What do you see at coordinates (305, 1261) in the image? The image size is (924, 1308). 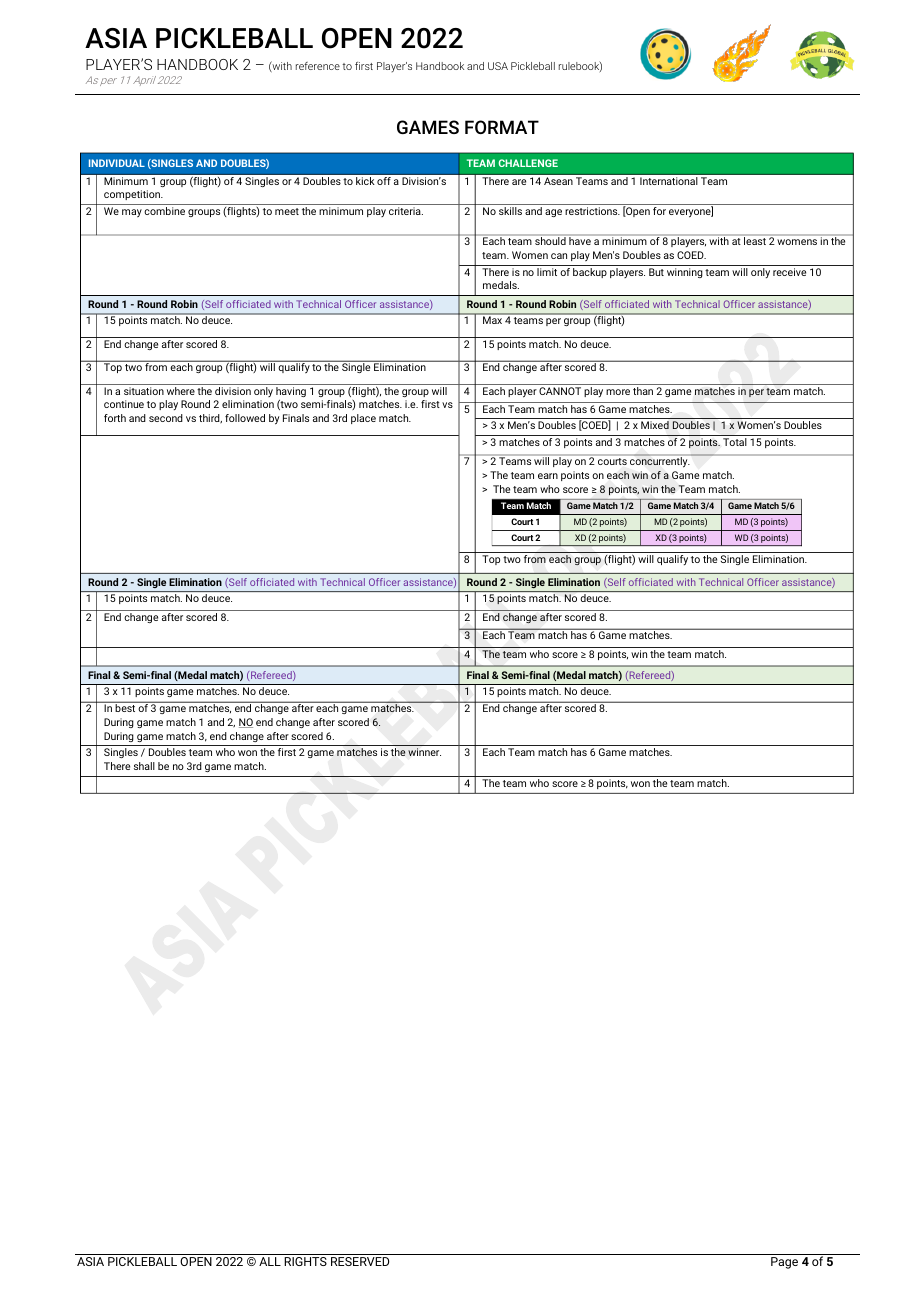 I see `RIGHTS` at bounding box center [305, 1261].
